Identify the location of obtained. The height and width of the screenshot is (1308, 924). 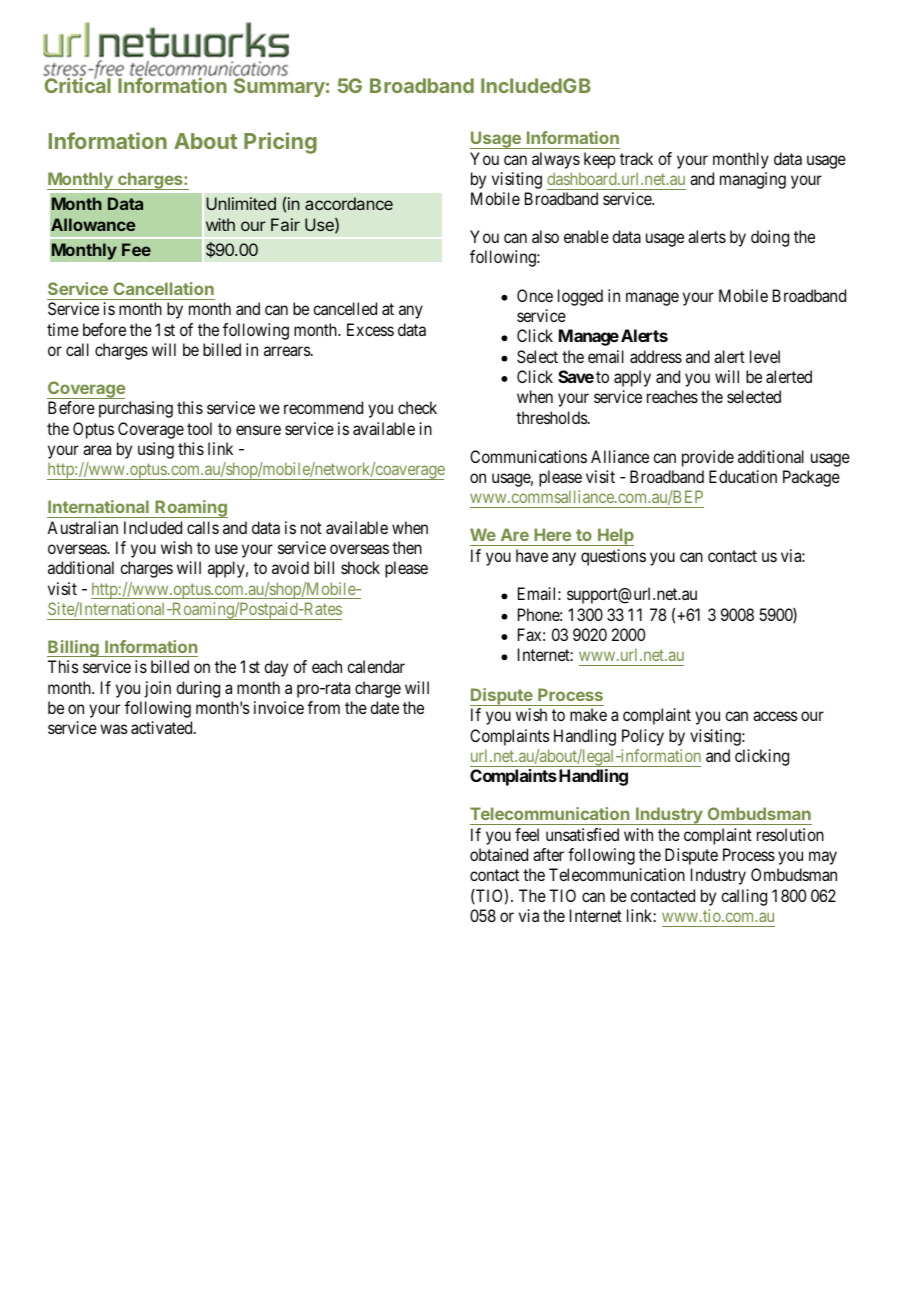
(499, 854).
